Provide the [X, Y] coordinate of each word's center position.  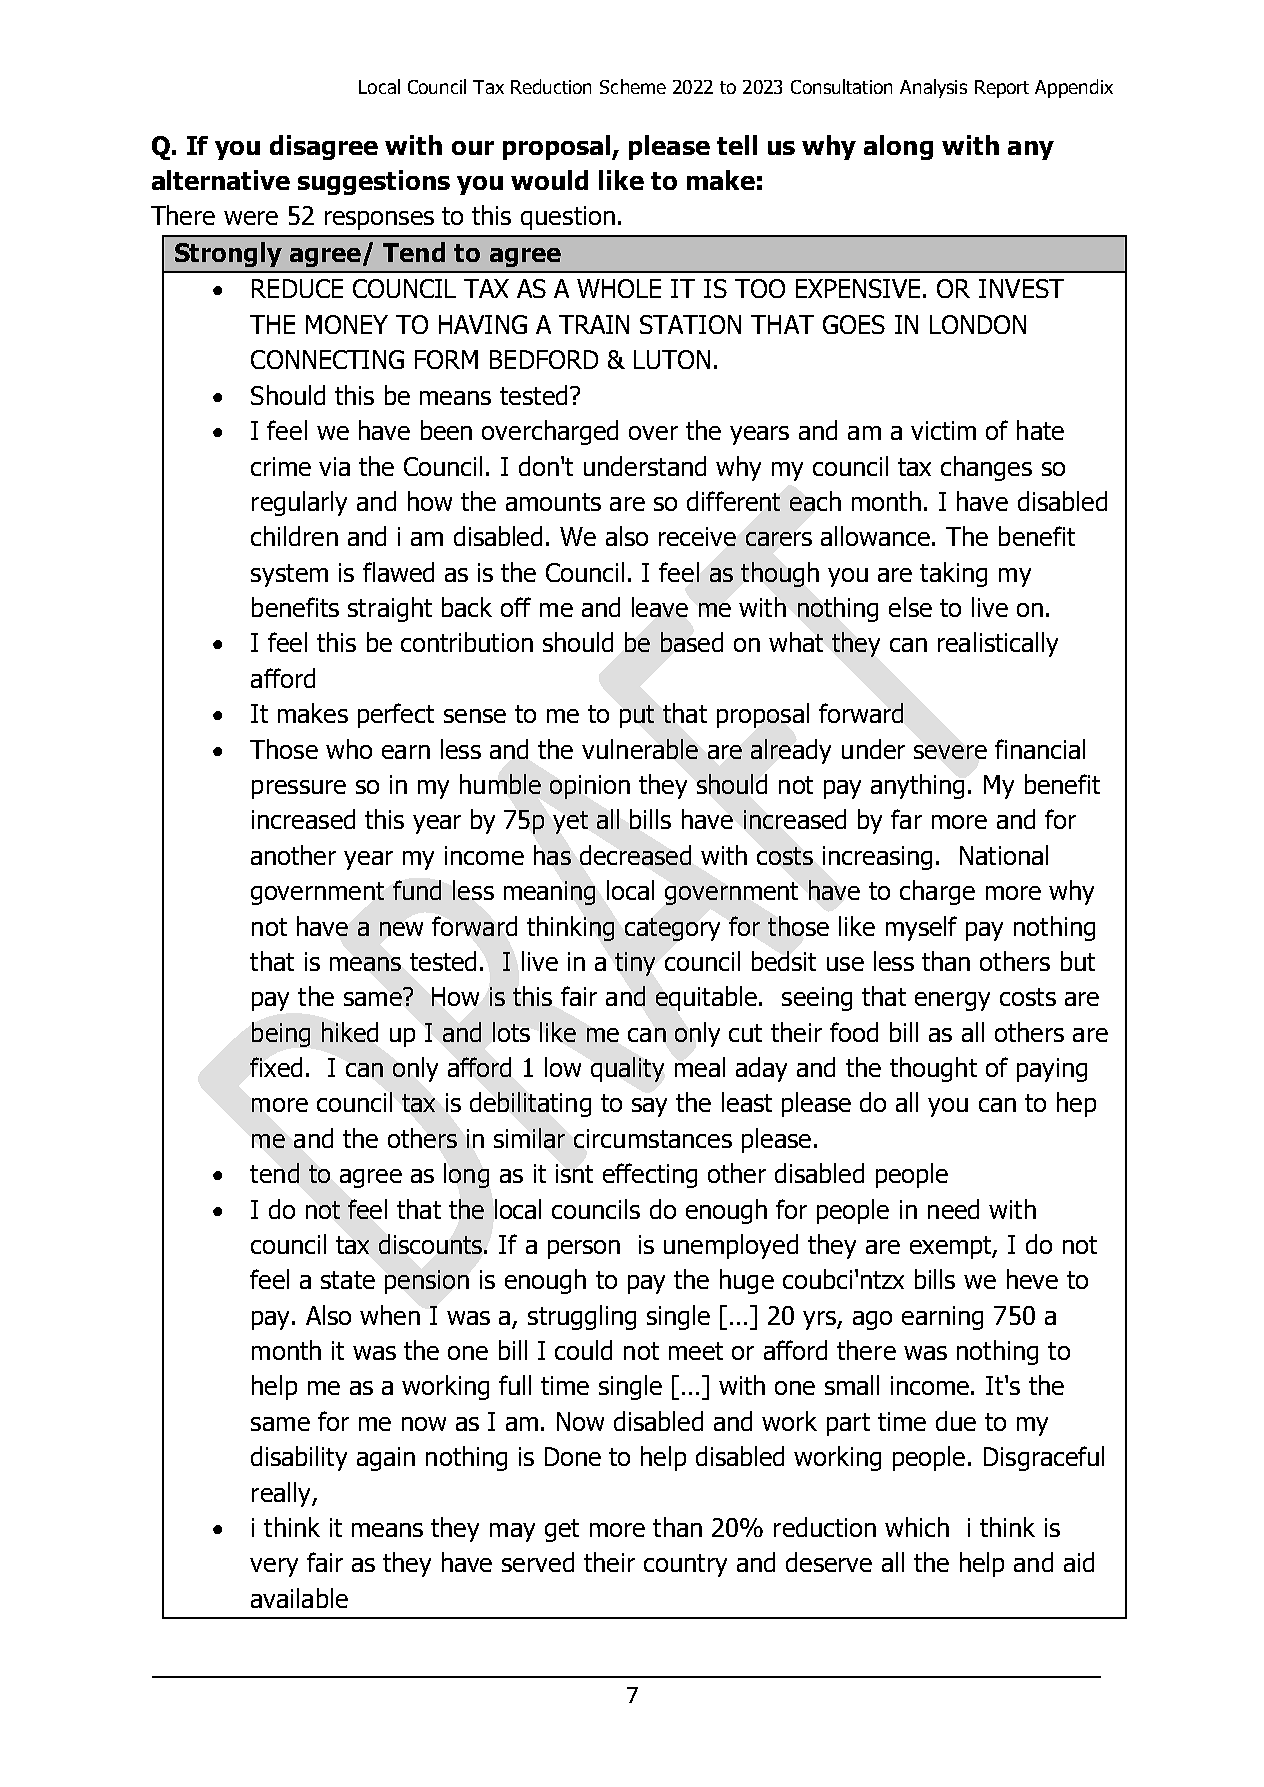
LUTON [672, 359]
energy [952, 1001]
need [953, 1209]
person [584, 1249]
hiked [350, 1032]
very [274, 1567]
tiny [635, 964]
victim [943, 430]
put [637, 716]
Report [1002, 89]
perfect [396, 715]
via [334, 466]
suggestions [374, 182]
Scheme [633, 86]
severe [950, 752]
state [348, 1280]
